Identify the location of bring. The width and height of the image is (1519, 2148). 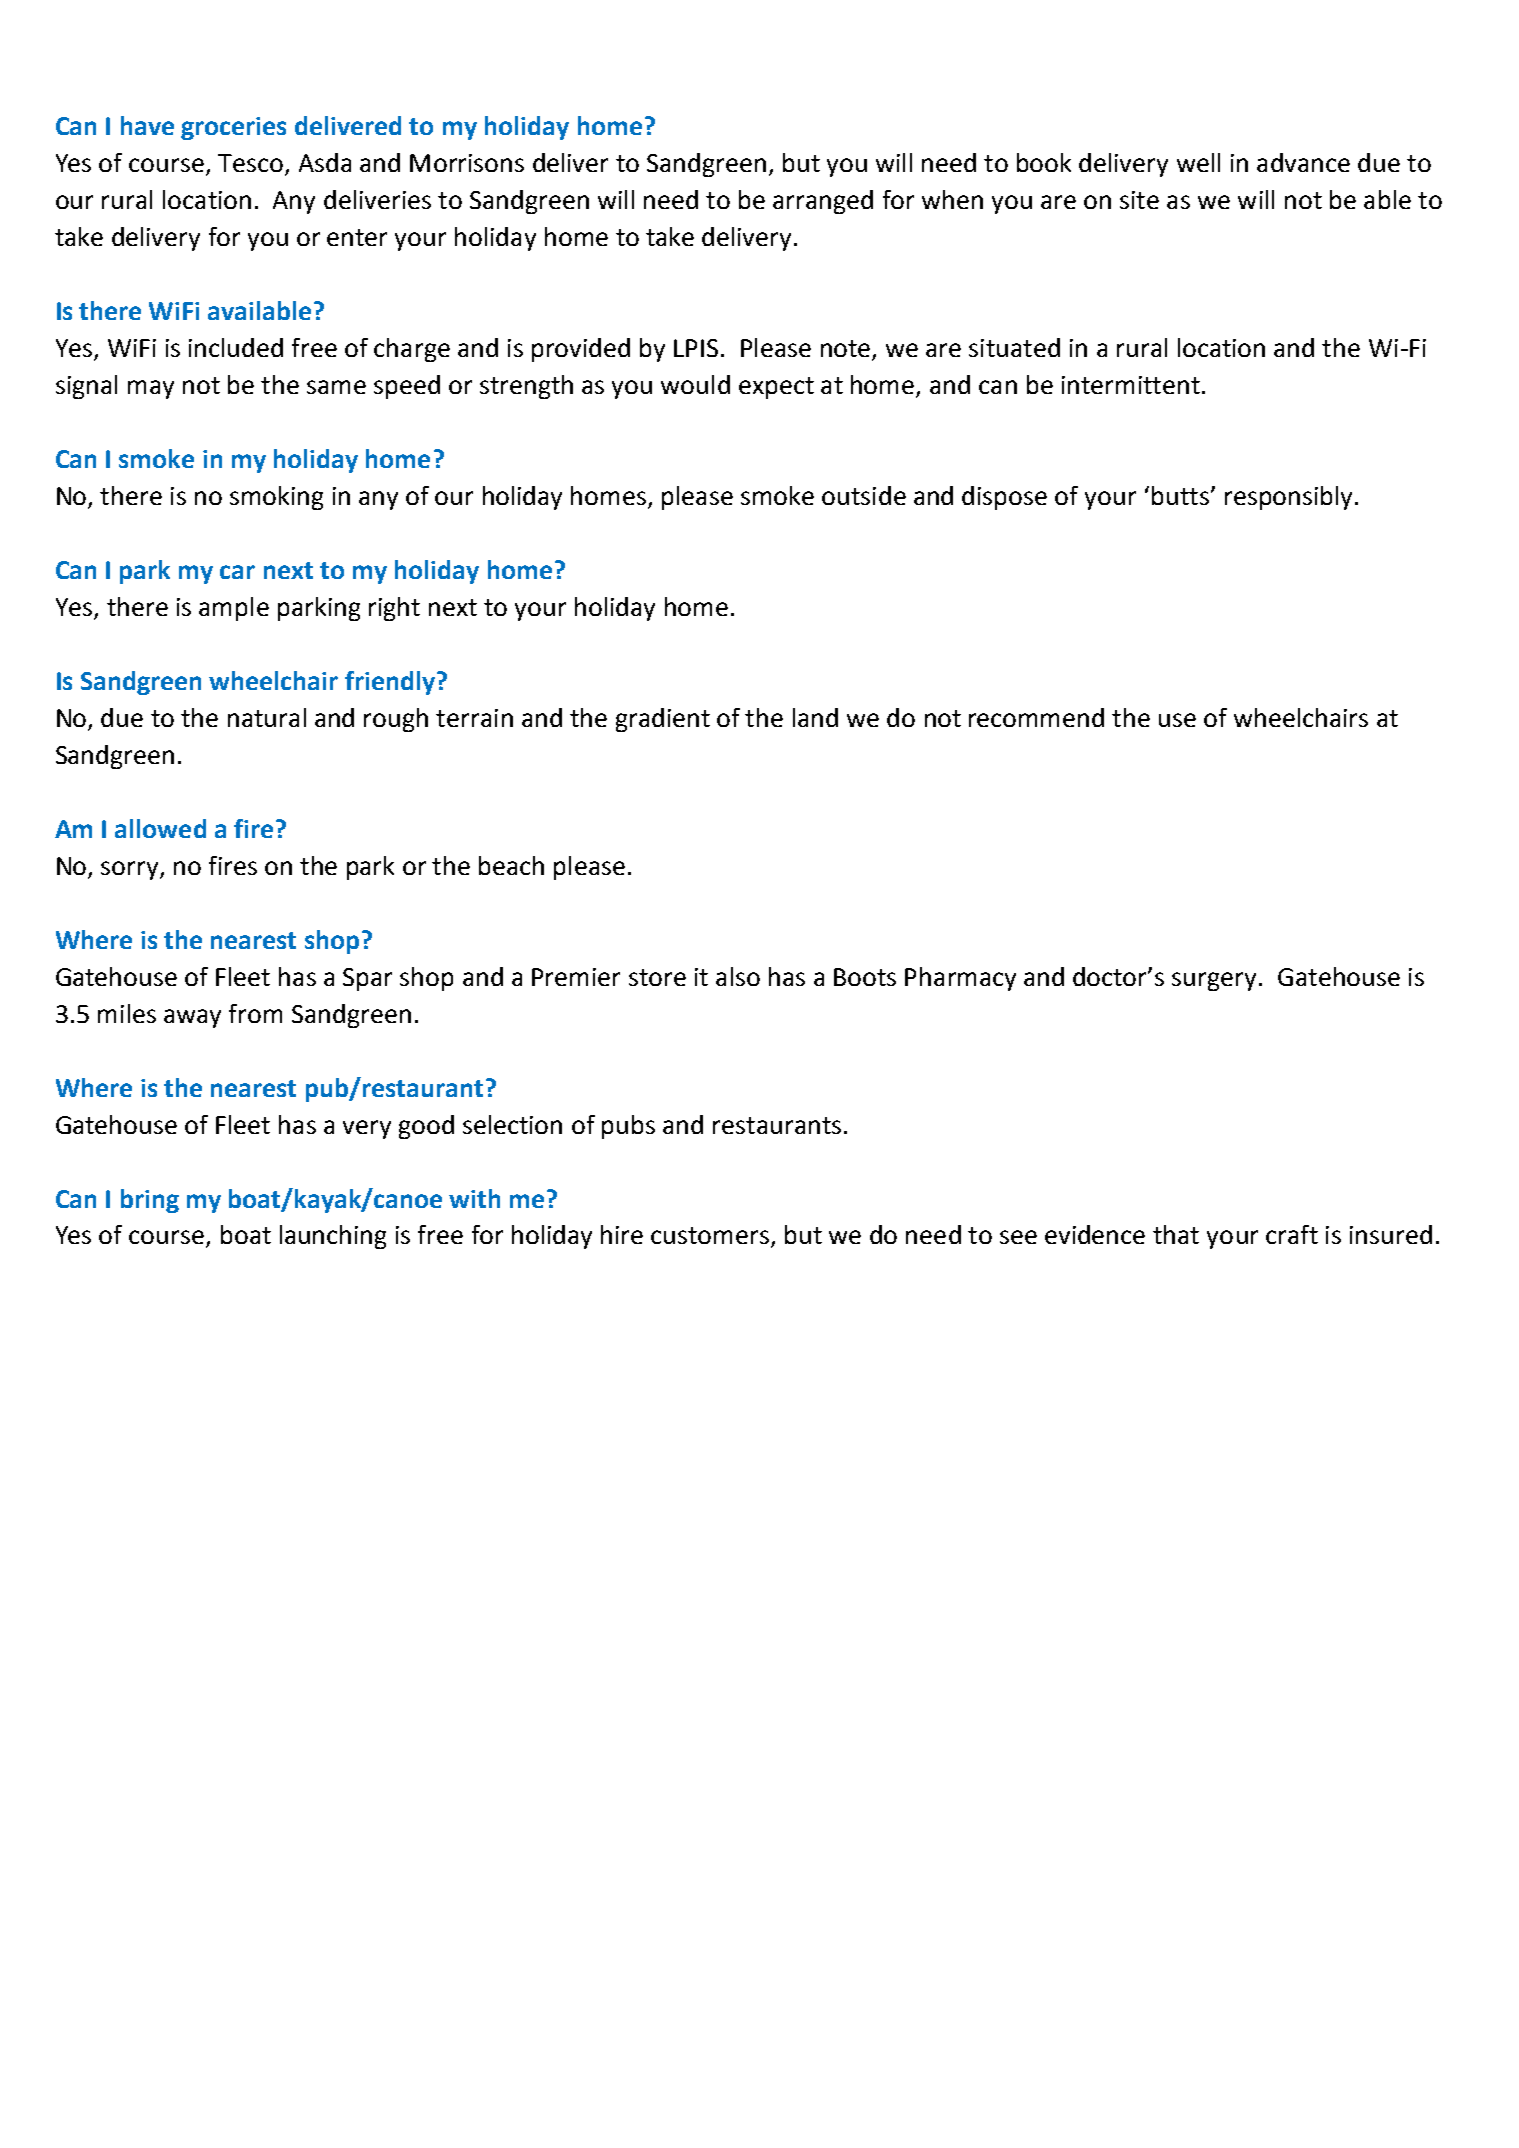
(150, 1201).
